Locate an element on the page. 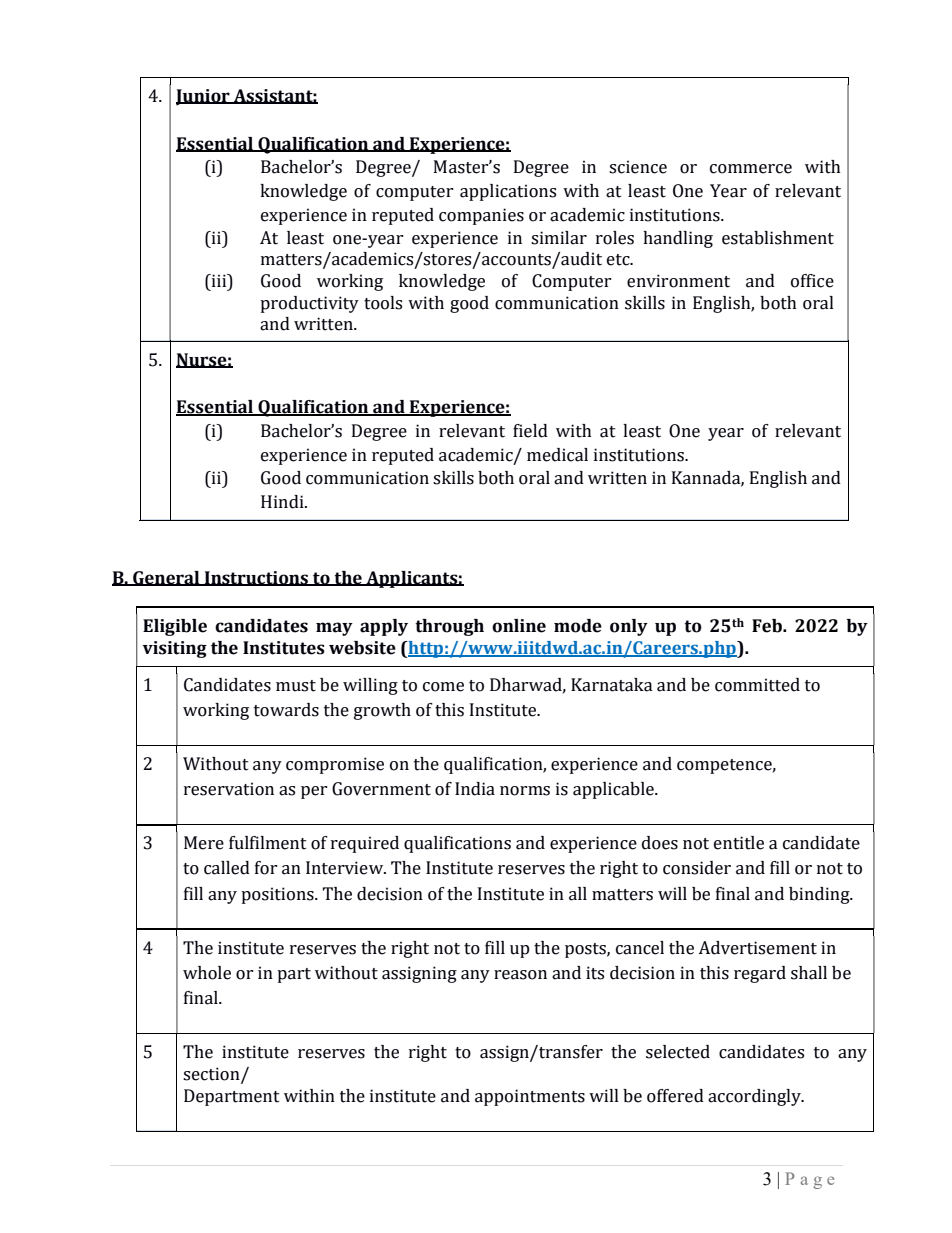  Instructions is located at coordinates (257, 578).
